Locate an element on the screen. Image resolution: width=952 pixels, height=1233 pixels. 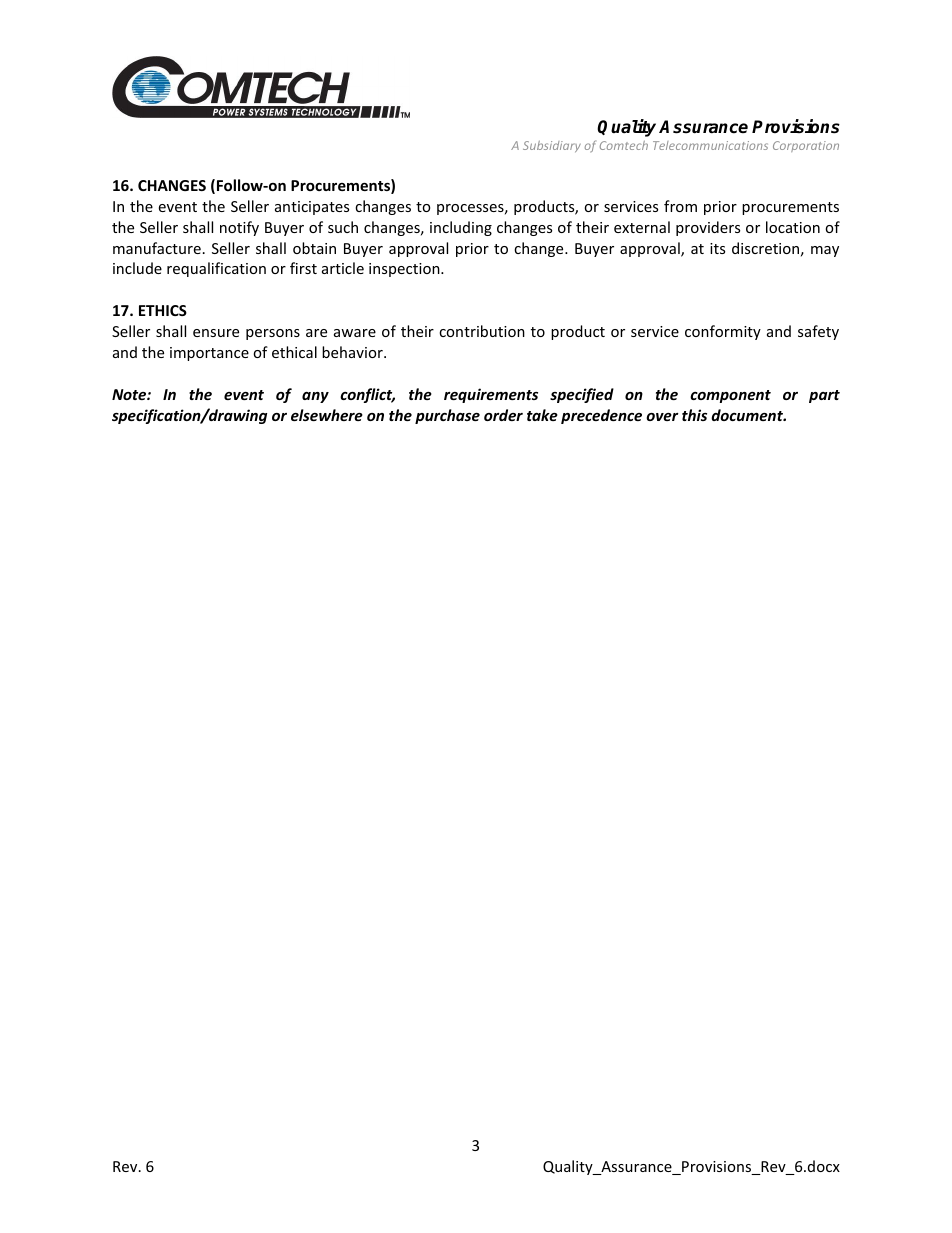
anticipates is located at coordinates (312, 208).
